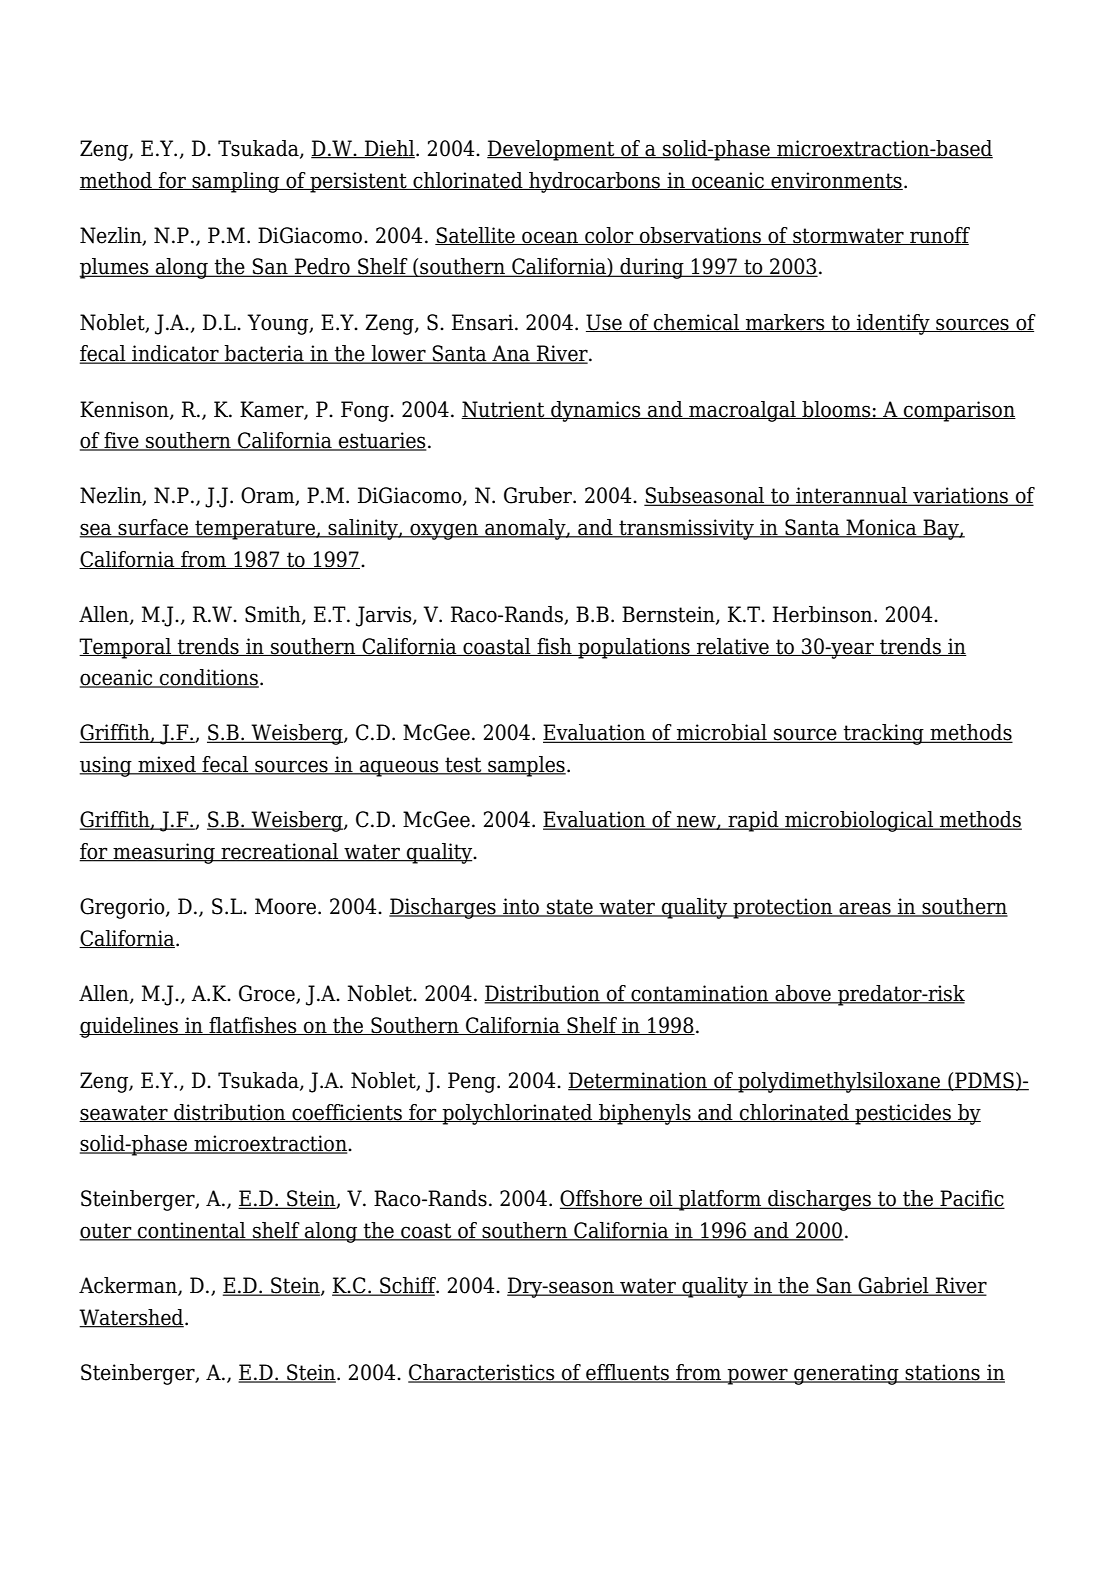  I want to click on environments, so click(836, 181).
